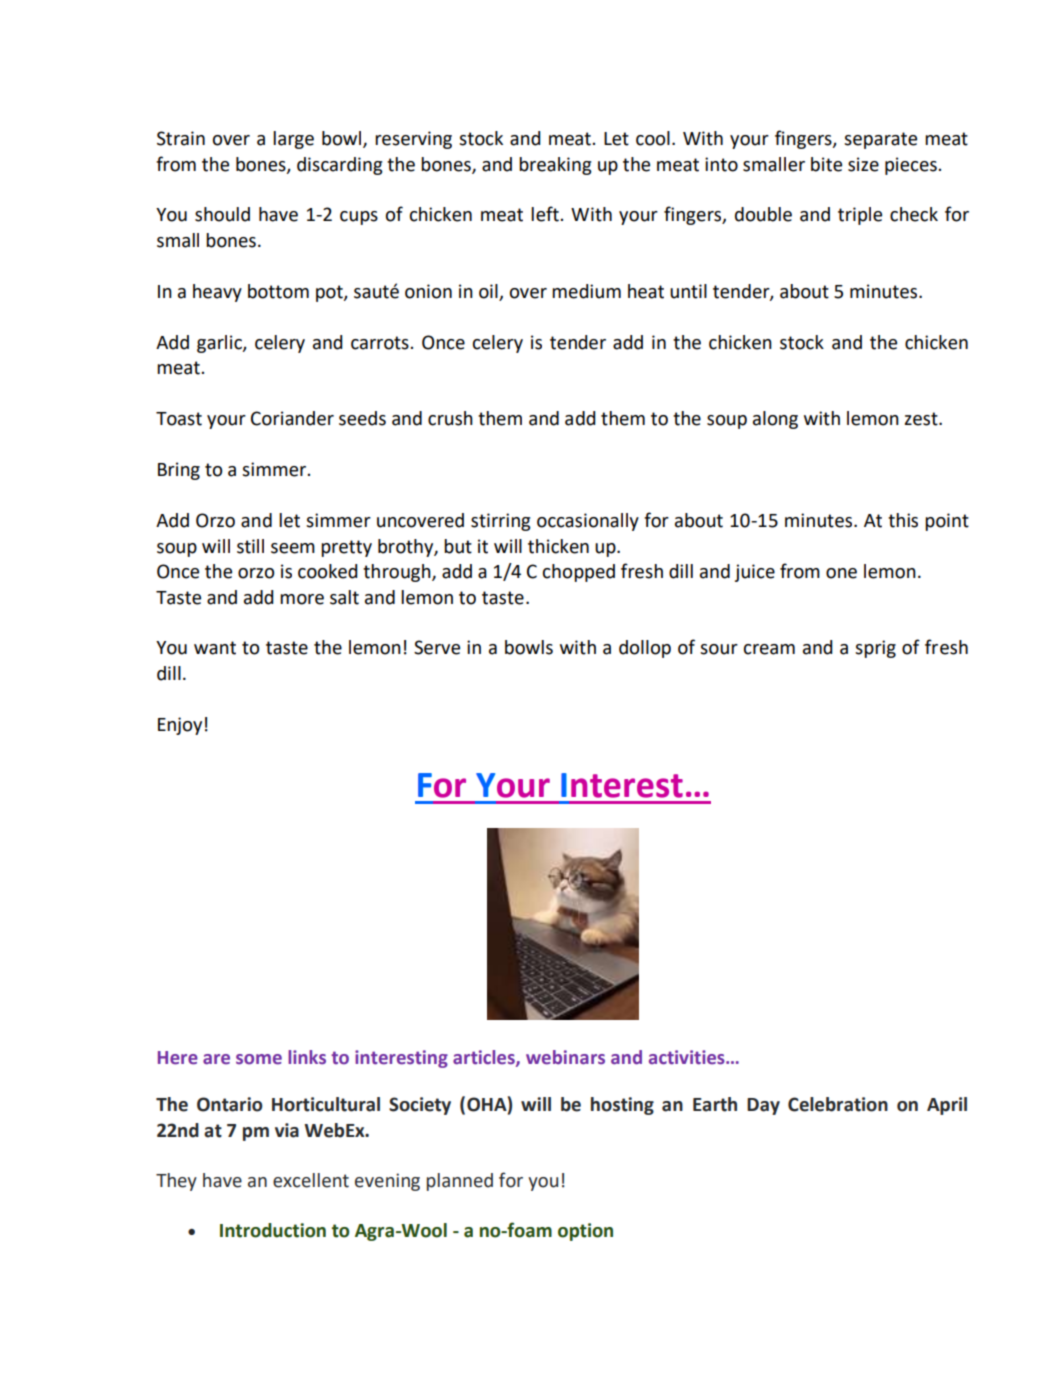 The image size is (1063, 1376). What do you see at coordinates (922, 419) in the screenshot?
I see `zest` at bounding box center [922, 419].
